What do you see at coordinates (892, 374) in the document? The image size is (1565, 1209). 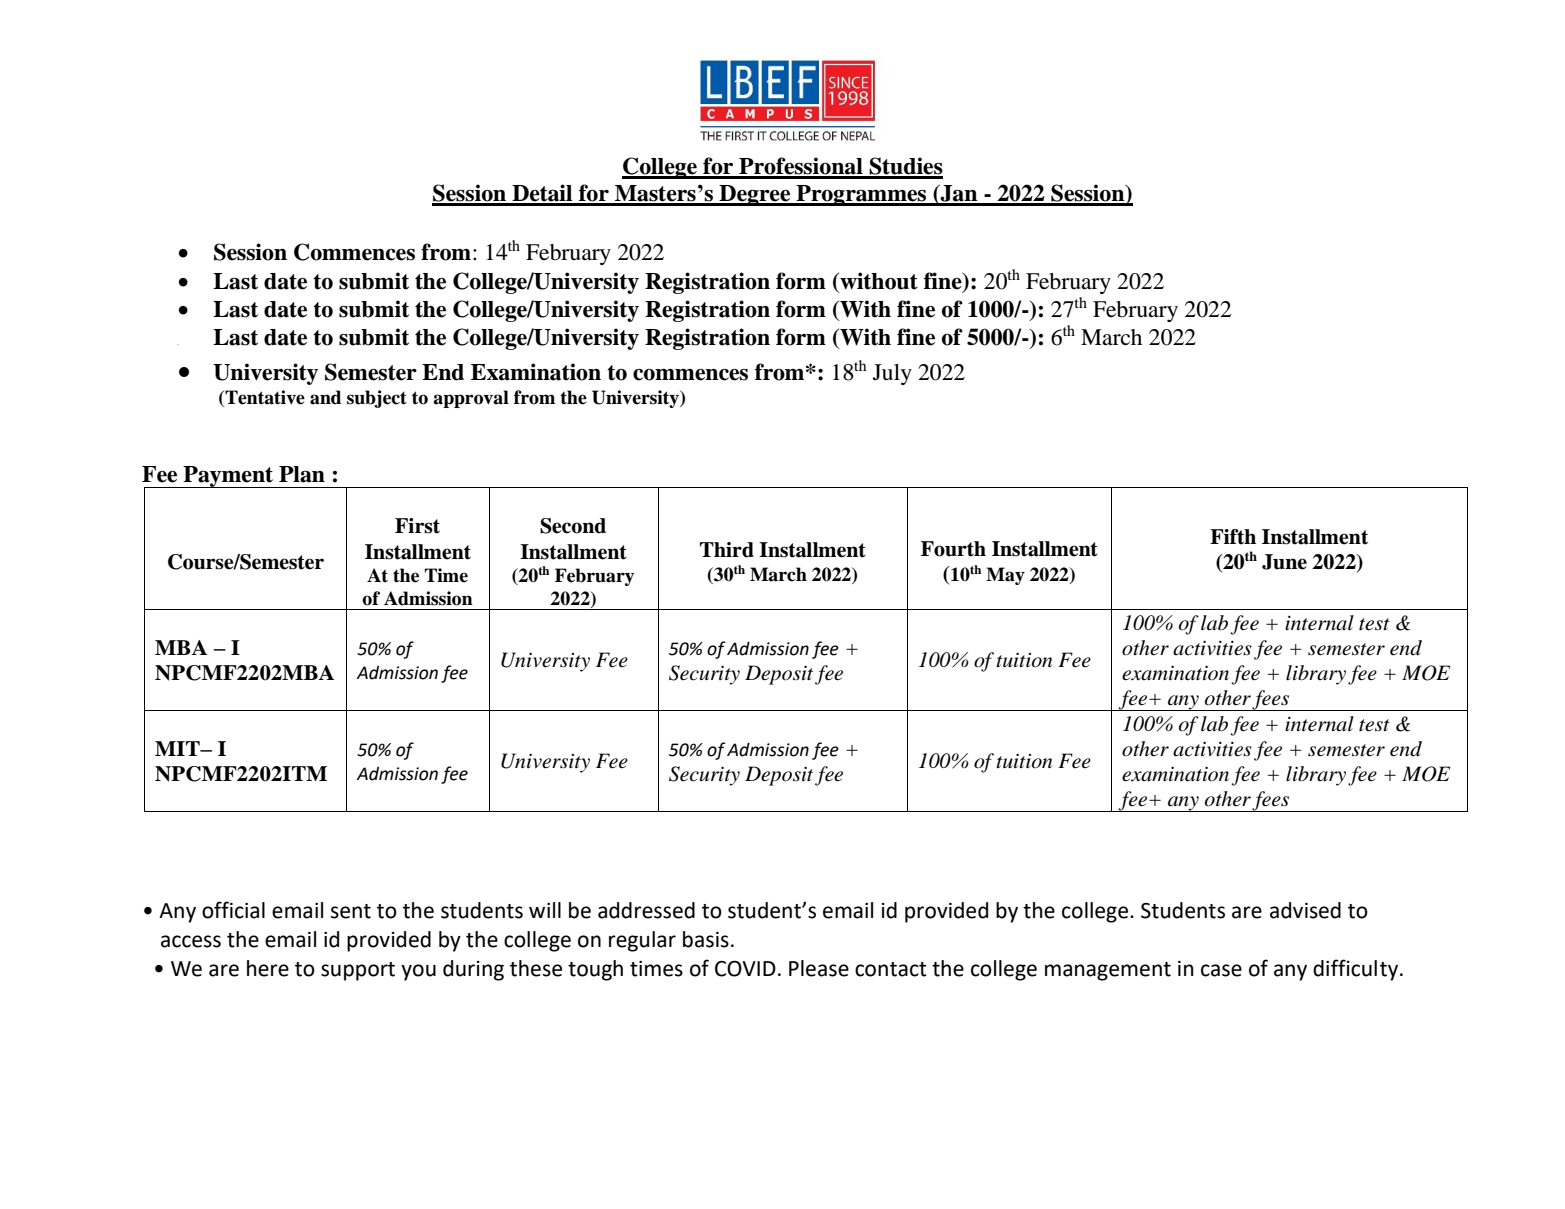 I see `July` at bounding box center [892, 374].
